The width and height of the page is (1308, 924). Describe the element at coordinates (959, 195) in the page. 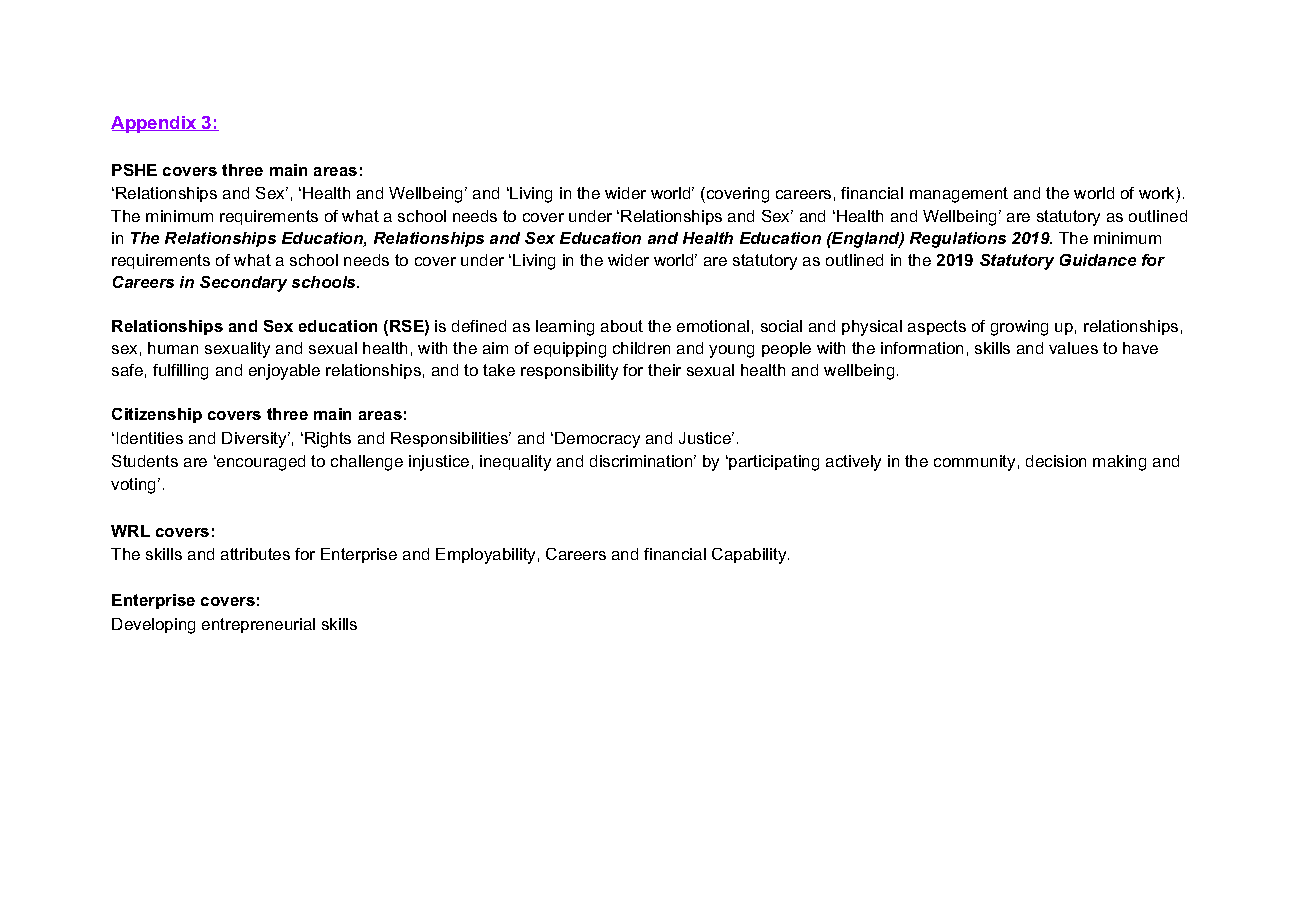

I see `management` at that location.
